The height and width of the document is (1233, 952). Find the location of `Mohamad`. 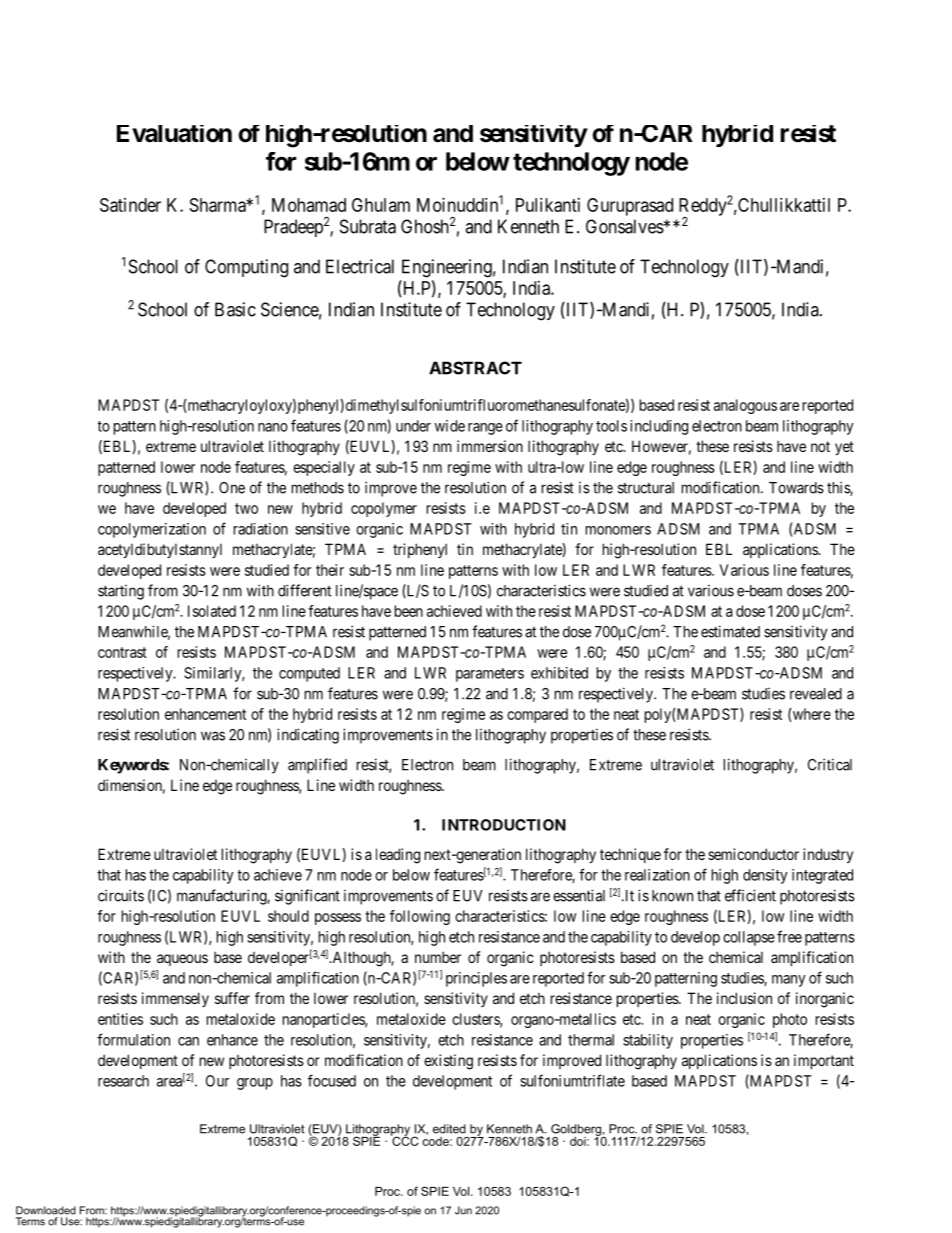

Mohamad is located at coordinates (309, 205).
